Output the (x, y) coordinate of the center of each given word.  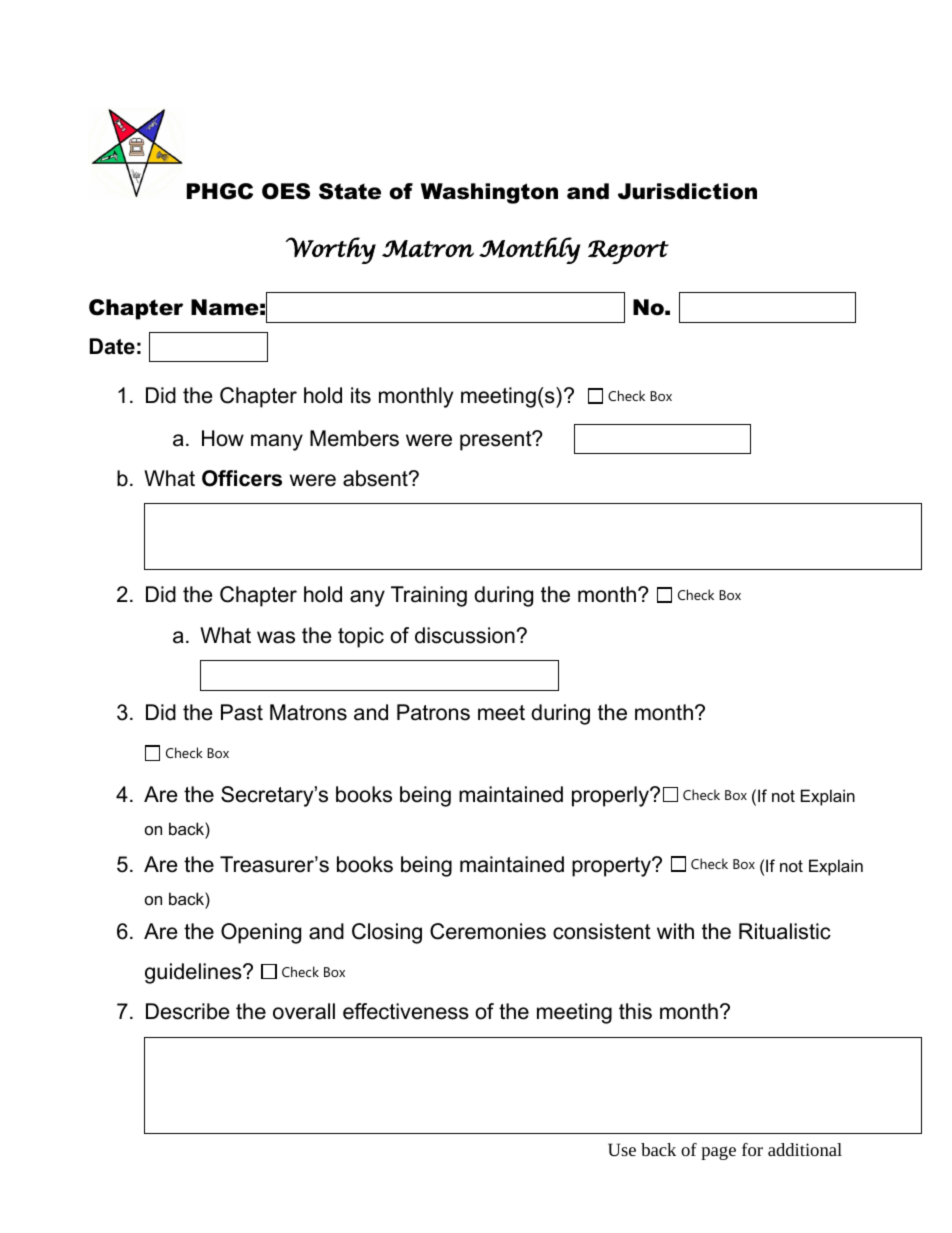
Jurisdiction (687, 191)
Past (242, 712)
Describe (187, 1011)
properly (611, 796)
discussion (465, 635)
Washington (489, 193)
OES (286, 191)
